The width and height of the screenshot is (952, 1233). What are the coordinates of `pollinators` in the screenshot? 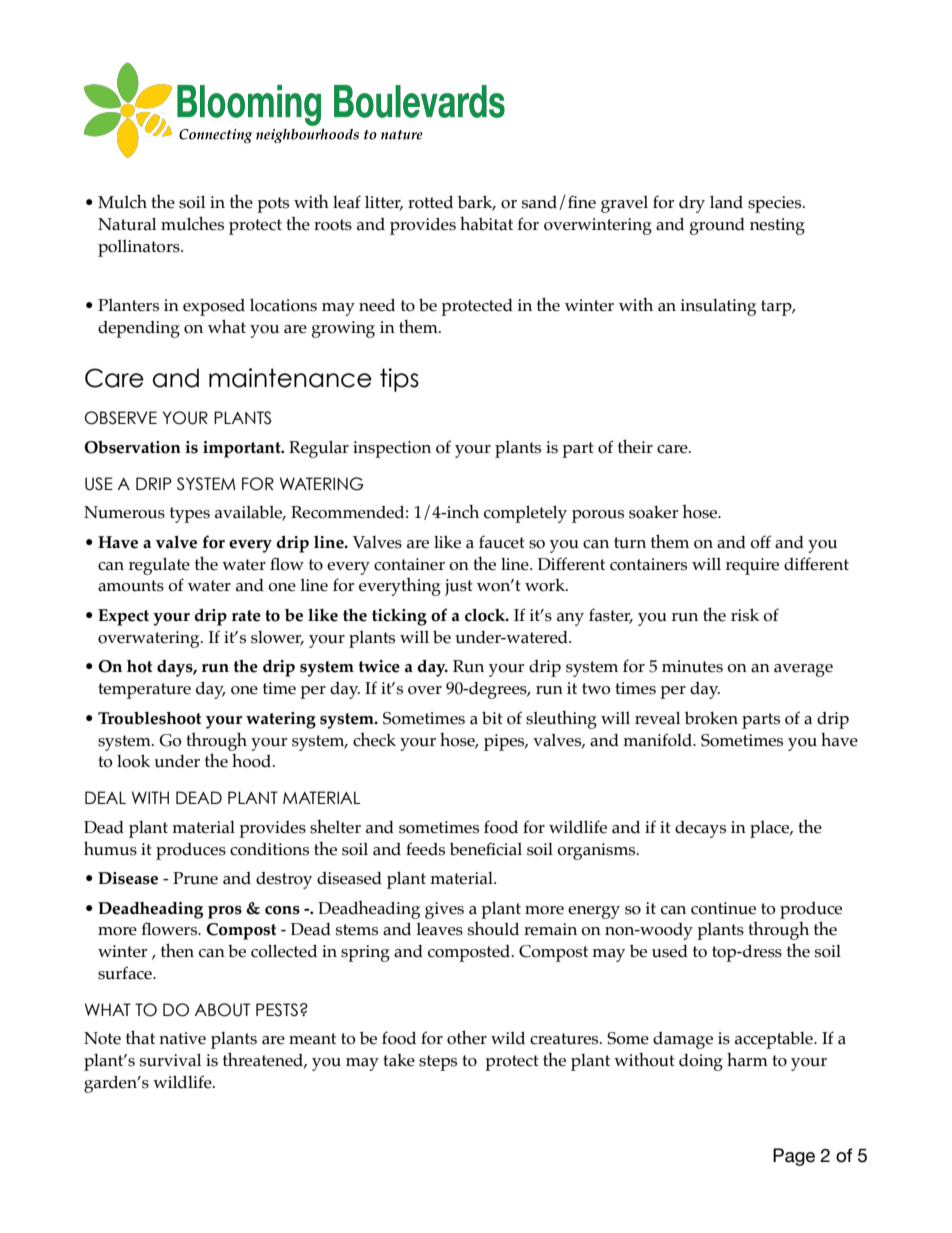 It's located at (140, 248).
